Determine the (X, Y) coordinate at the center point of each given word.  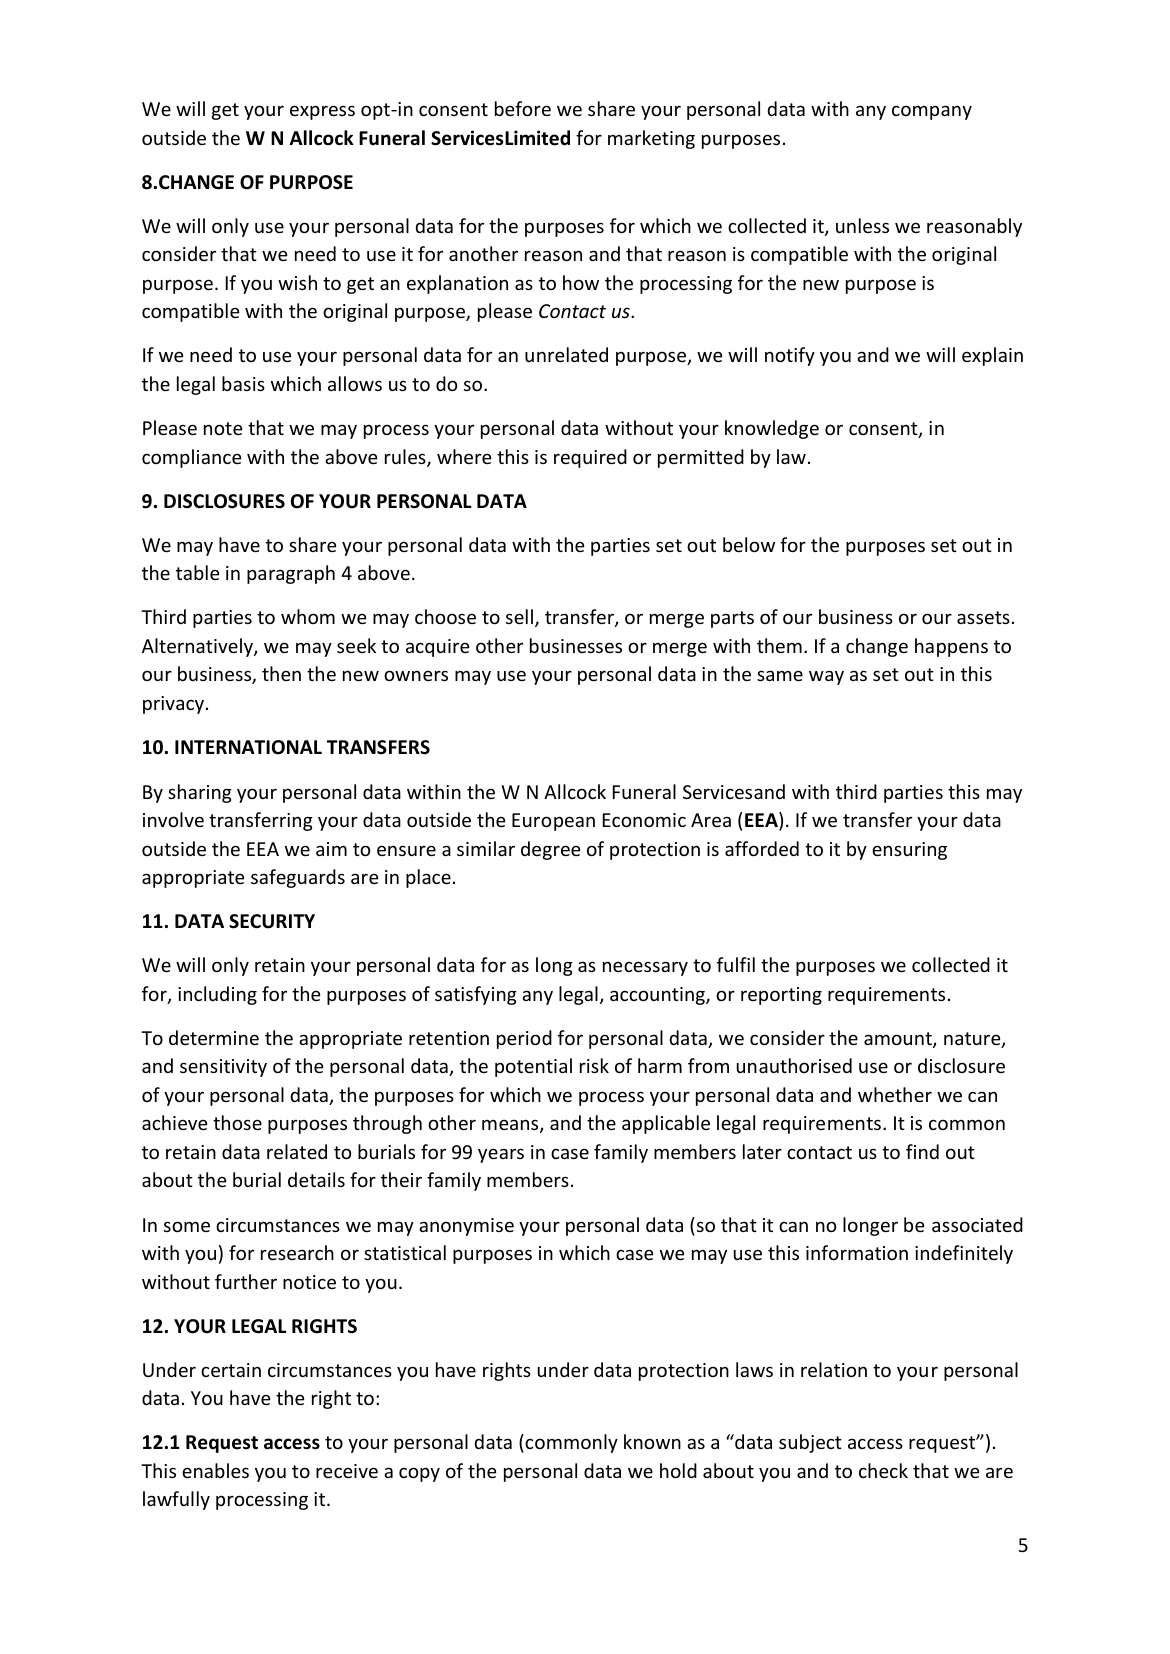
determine (214, 1037)
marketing (651, 139)
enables (215, 1470)
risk (594, 1065)
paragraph (291, 574)
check (883, 1470)
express (322, 112)
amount (899, 1040)
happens (951, 647)
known (652, 1441)
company (932, 112)
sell (519, 616)
